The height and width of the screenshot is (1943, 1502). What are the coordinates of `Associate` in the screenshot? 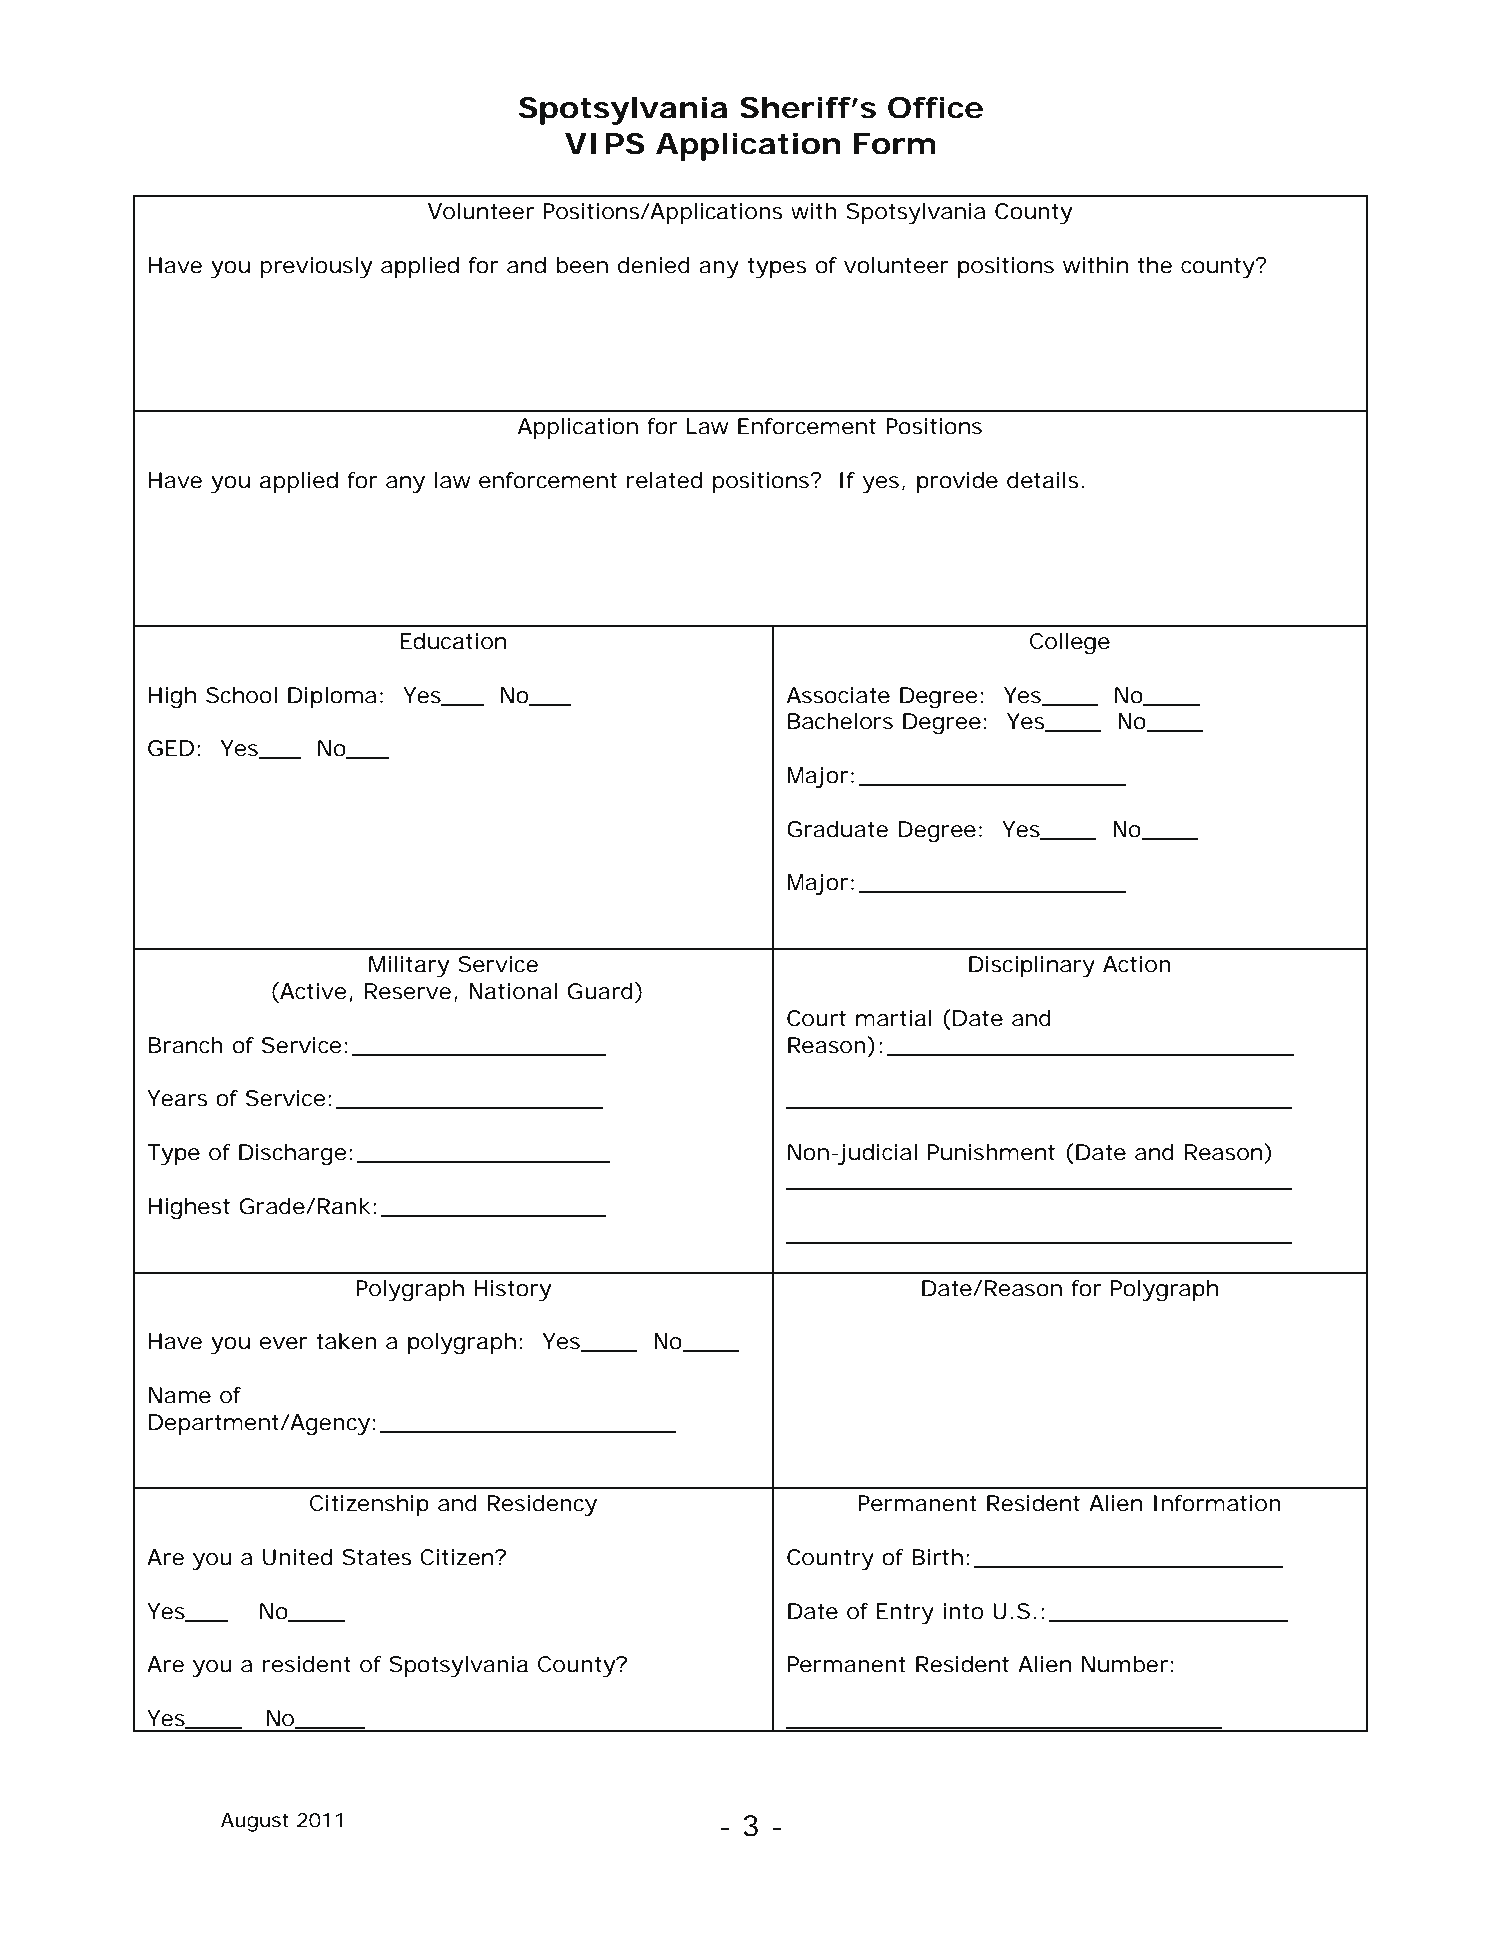 It's located at (838, 695).
